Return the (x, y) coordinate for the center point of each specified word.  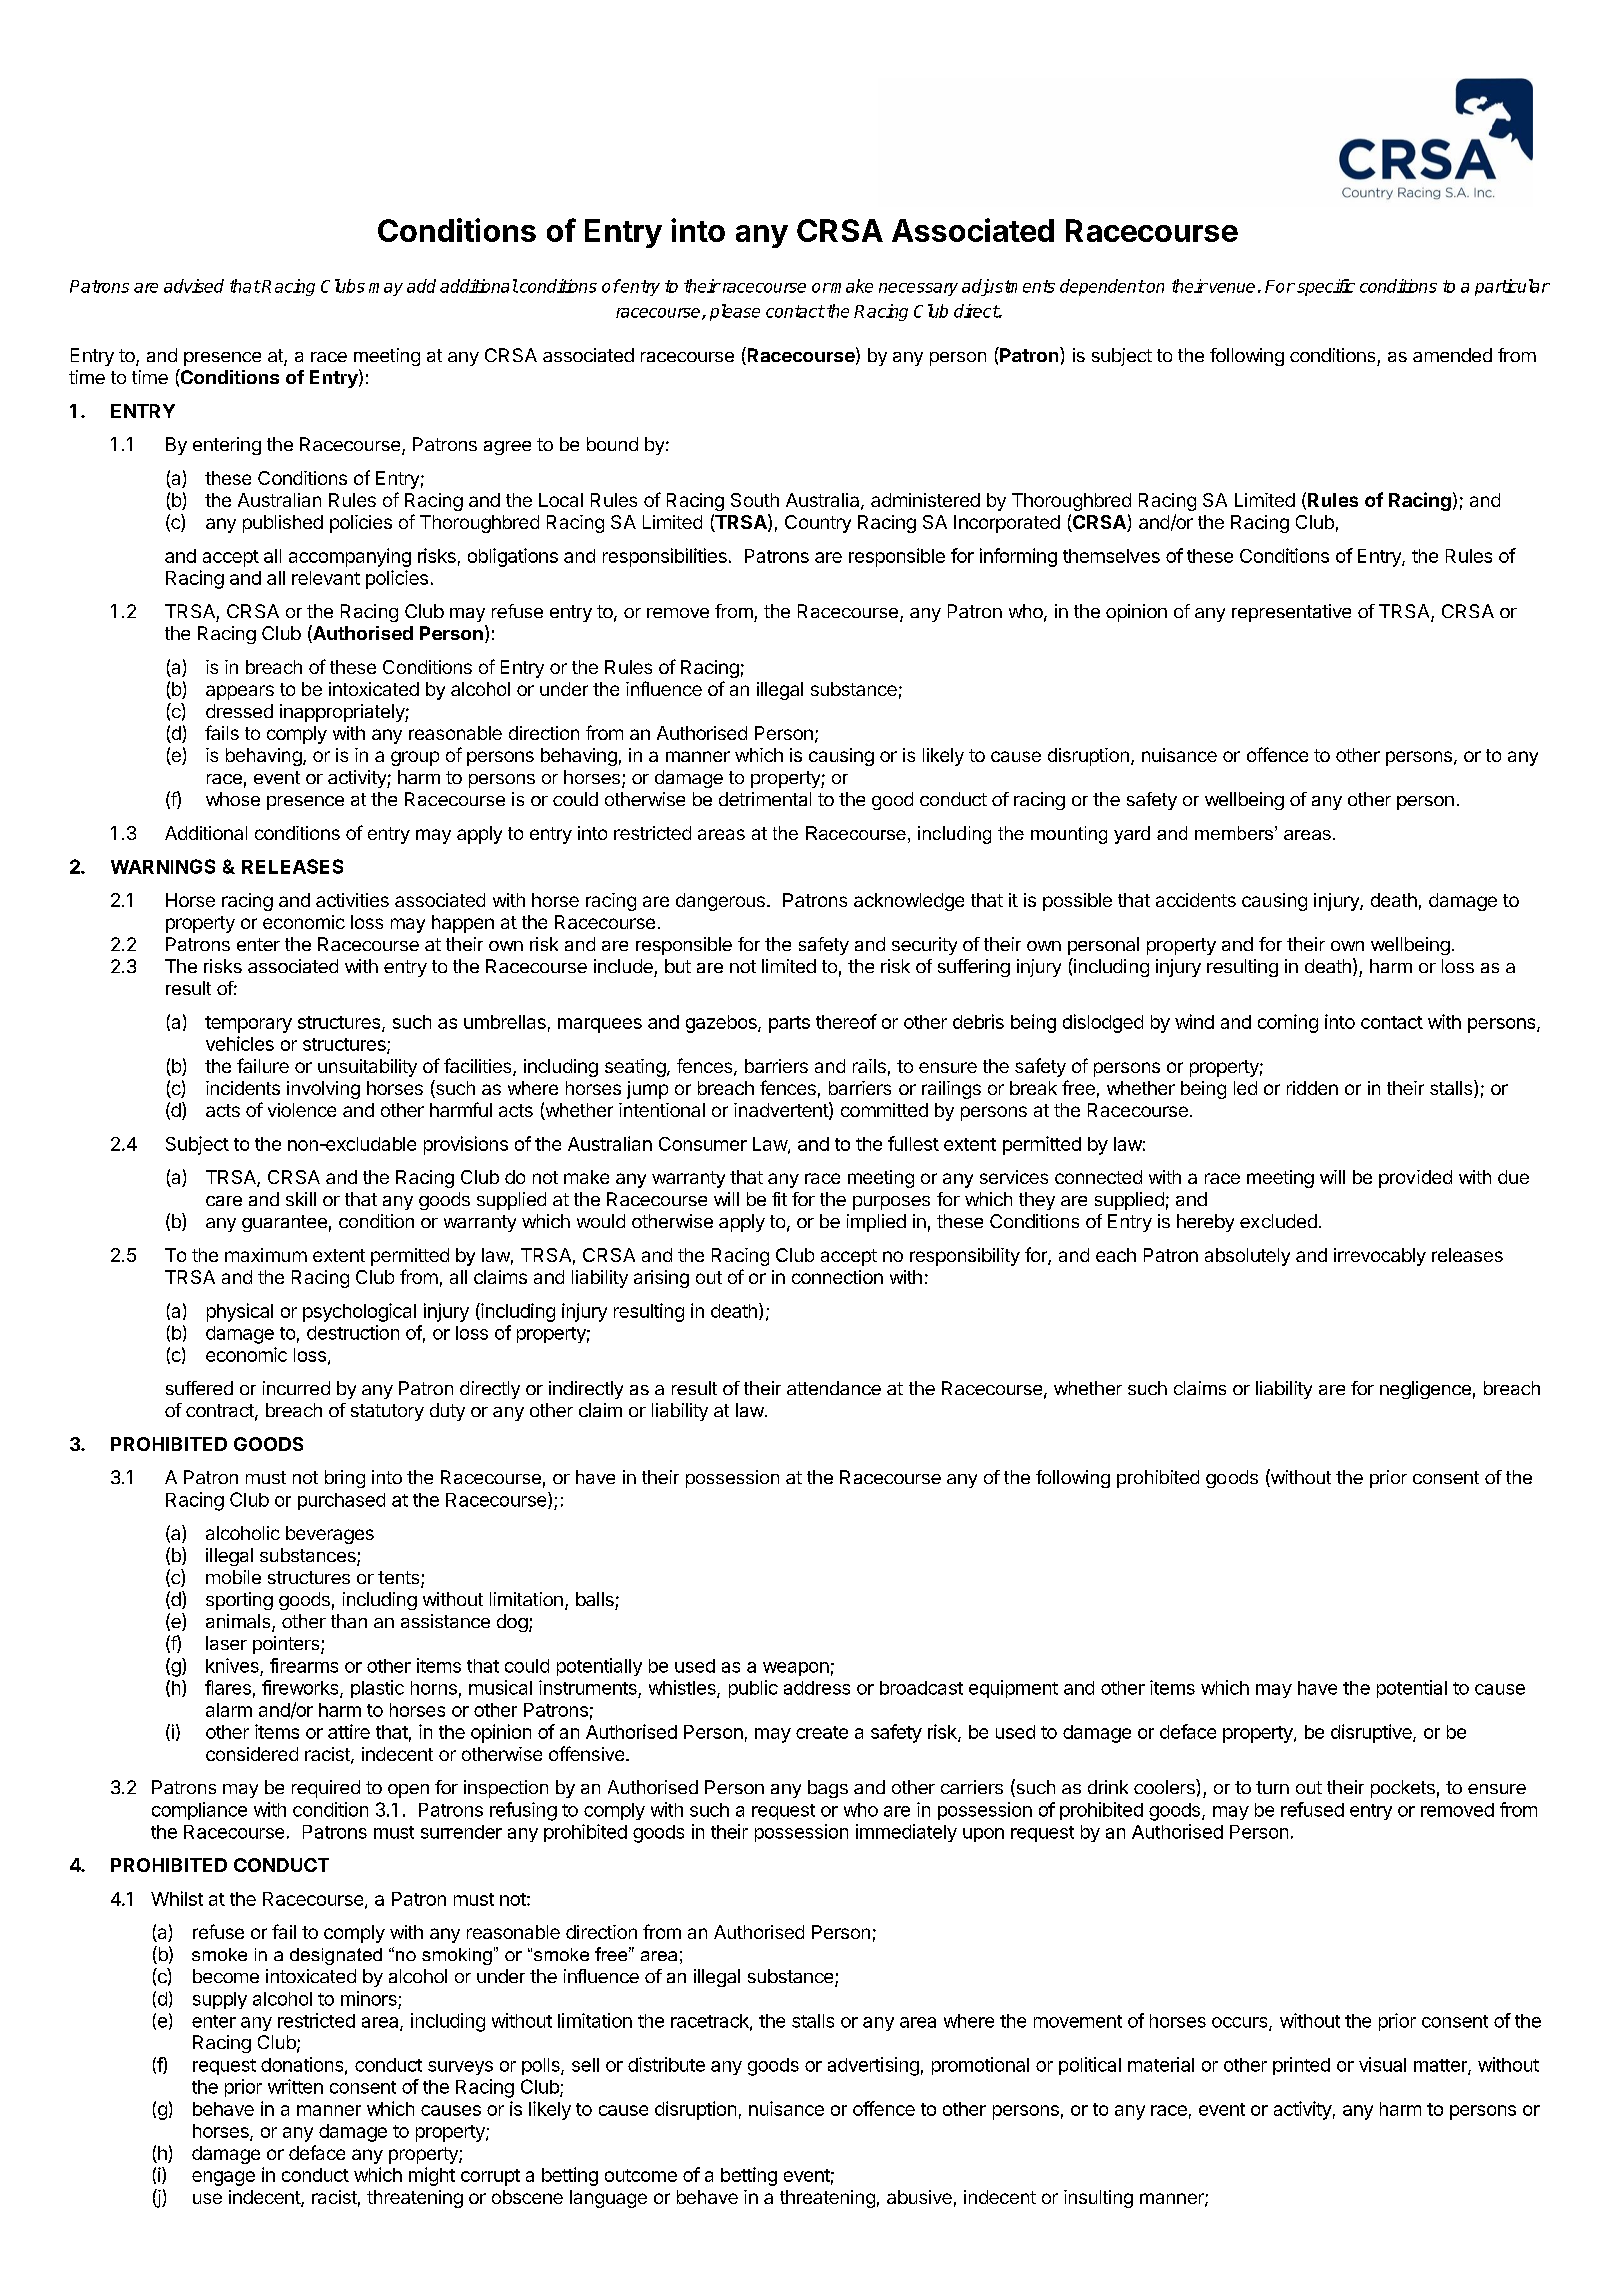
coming (1288, 1023)
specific (1326, 287)
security (924, 946)
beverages (330, 1535)
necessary (918, 289)
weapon (796, 1669)
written (295, 2086)
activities (352, 900)
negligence (1425, 1390)
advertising (873, 2066)
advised (194, 286)
